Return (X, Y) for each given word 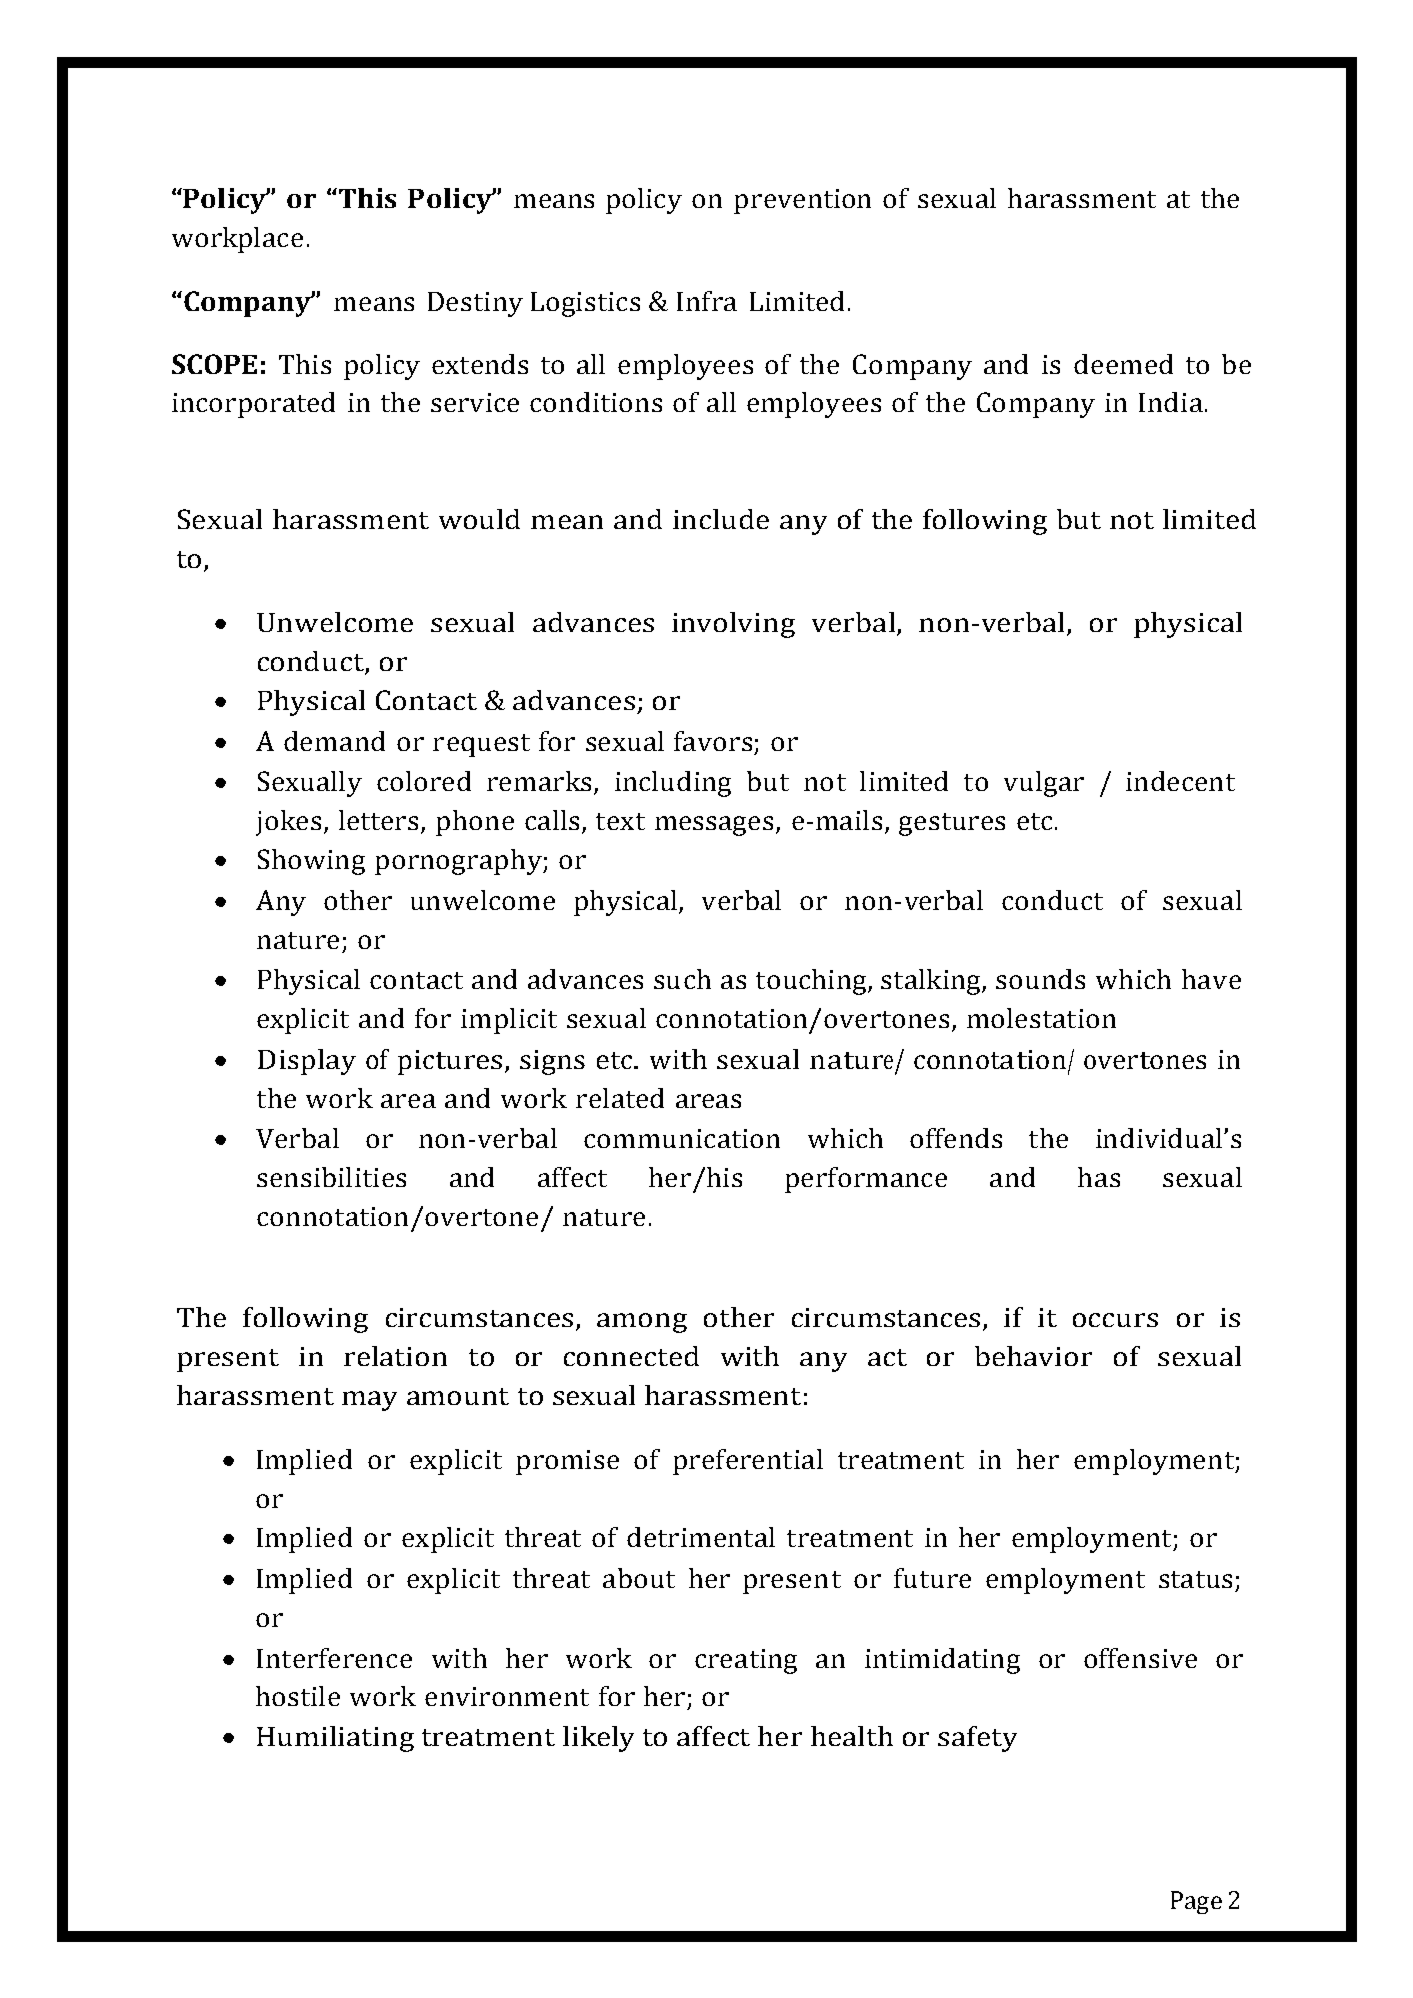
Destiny (475, 304)
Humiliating (335, 1739)
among (642, 1323)
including (673, 784)
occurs (1115, 1320)
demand (334, 741)
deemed (1123, 364)
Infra (707, 301)
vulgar (1044, 784)
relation (395, 1356)
